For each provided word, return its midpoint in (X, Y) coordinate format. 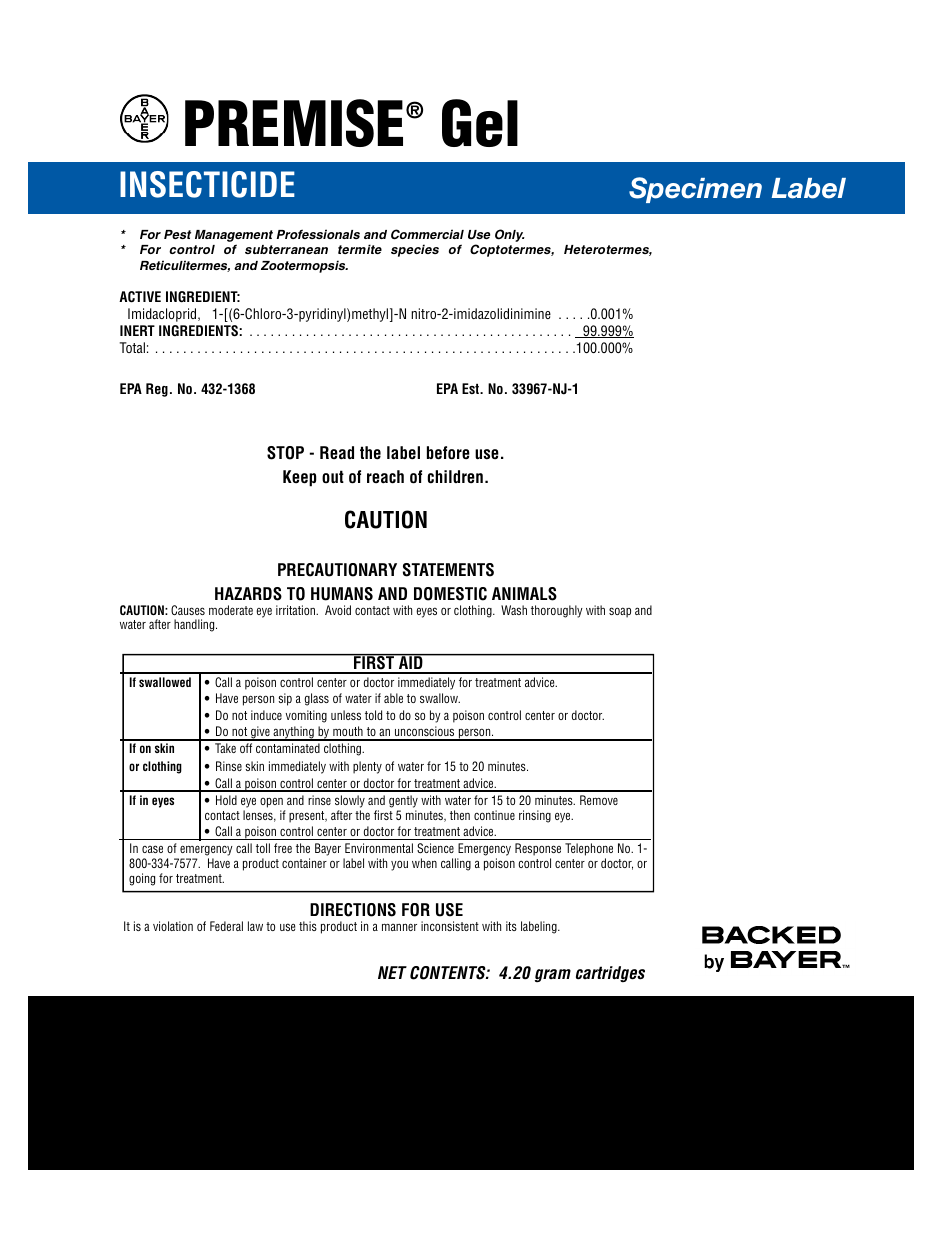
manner (399, 927)
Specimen (695, 190)
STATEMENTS (448, 570)
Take (225, 748)
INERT (137, 330)
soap (620, 612)
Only (510, 235)
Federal (226, 926)
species (415, 250)
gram (553, 975)
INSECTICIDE (207, 184)
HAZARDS (248, 594)
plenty (367, 767)
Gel (480, 123)
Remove (599, 800)
